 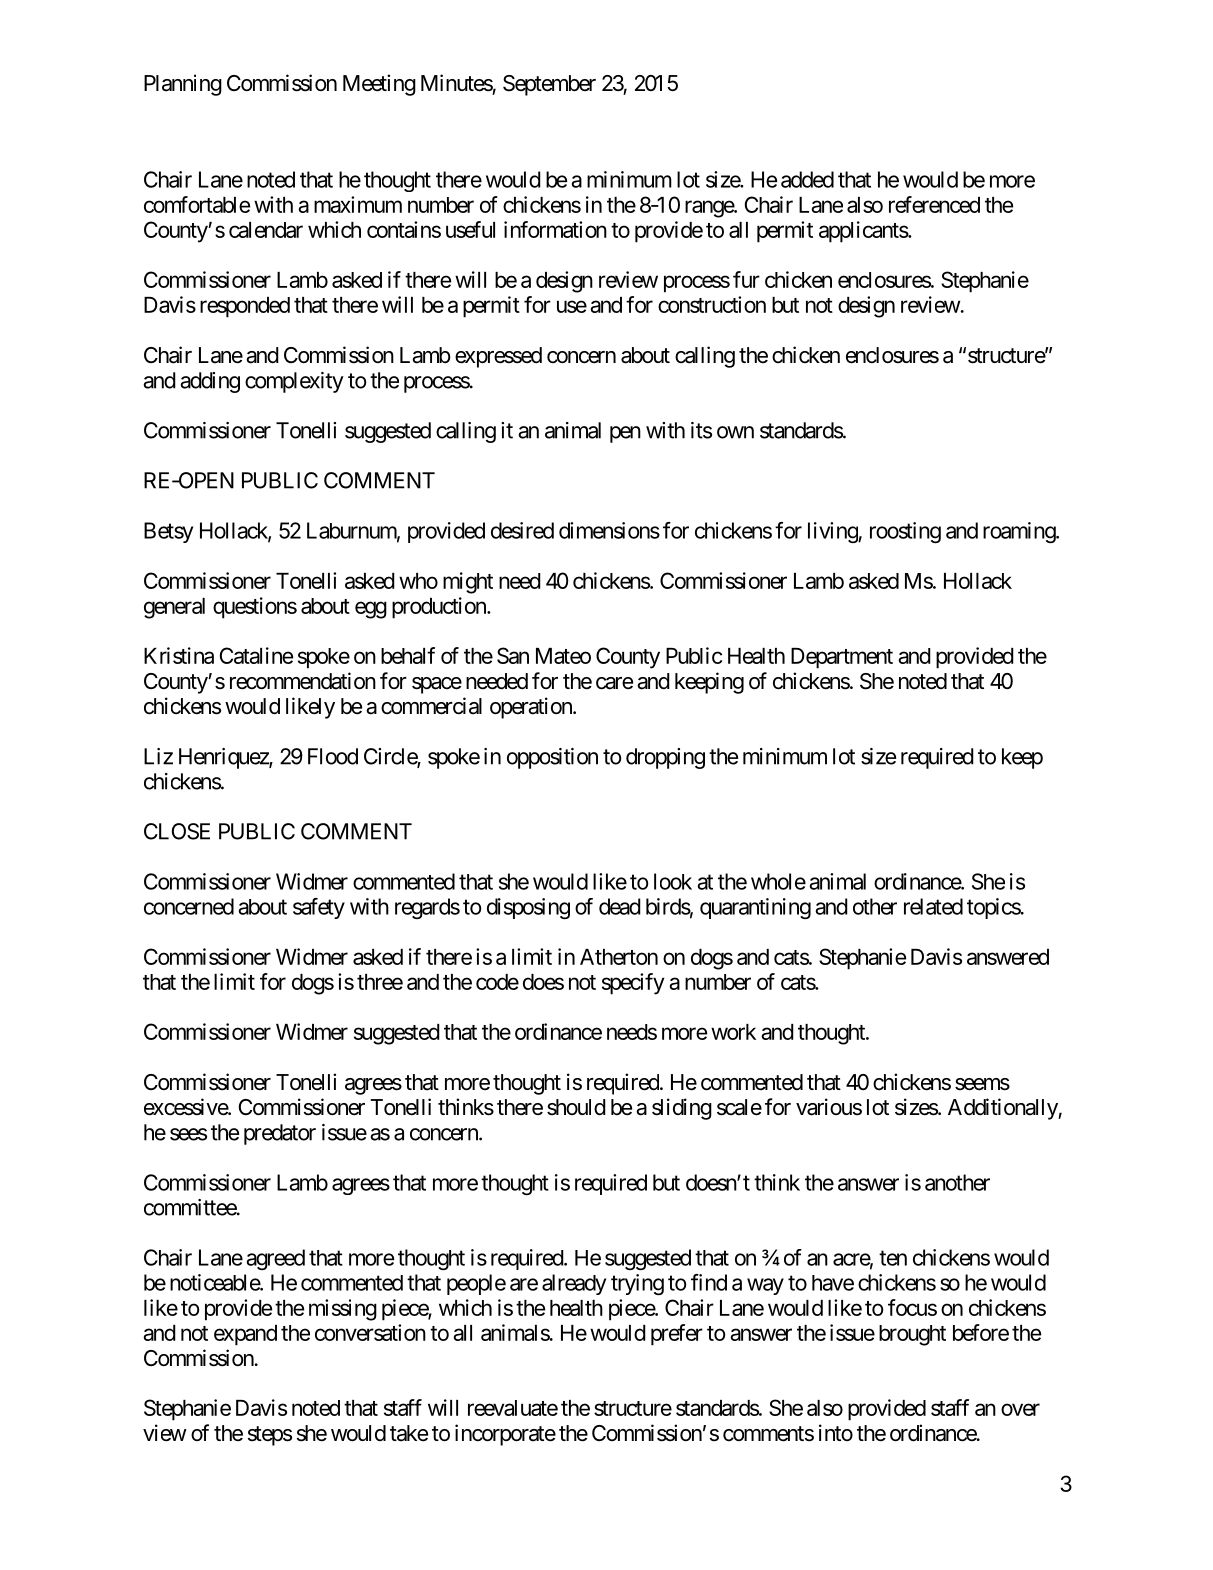 I want to click on prefer, so click(x=677, y=1335).
